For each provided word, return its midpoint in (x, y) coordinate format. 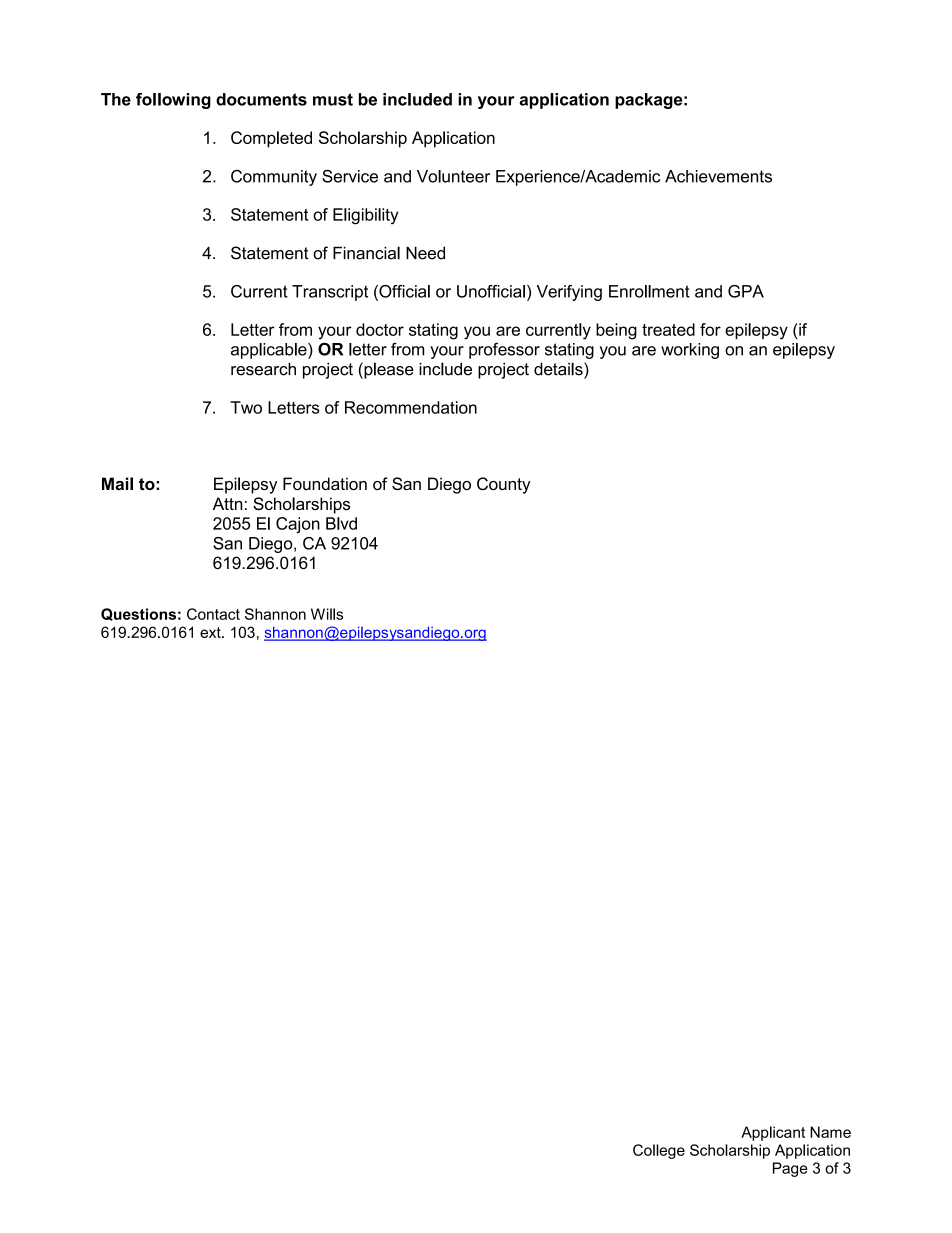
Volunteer (453, 176)
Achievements (718, 176)
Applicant (773, 1133)
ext (211, 632)
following (173, 101)
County (504, 485)
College (659, 1151)
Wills (327, 614)
